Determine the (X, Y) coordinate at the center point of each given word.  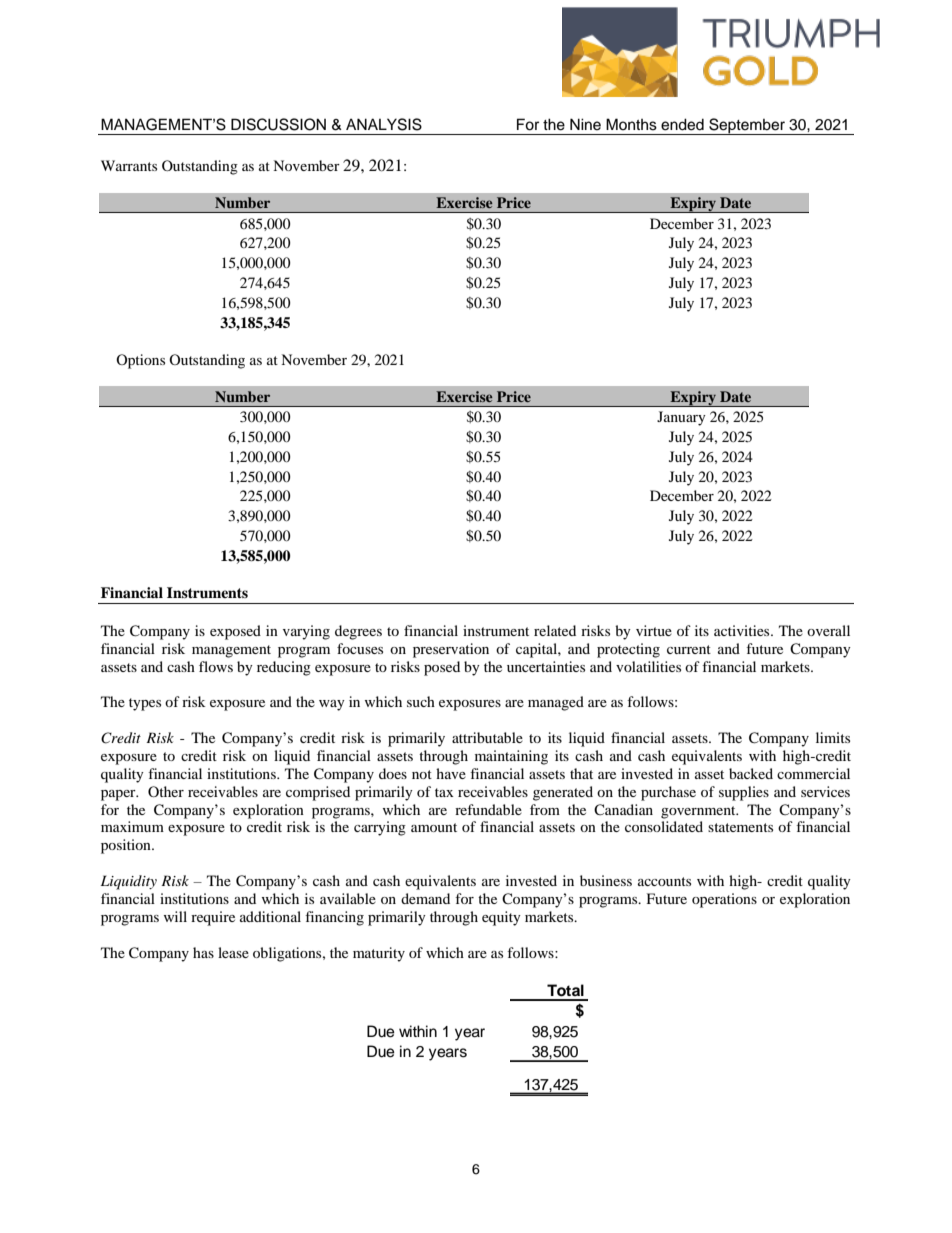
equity (501, 918)
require (213, 918)
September (747, 126)
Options (140, 361)
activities (743, 630)
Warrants (129, 165)
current (689, 649)
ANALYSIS (384, 124)
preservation (451, 650)
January (681, 418)
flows (216, 666)
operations (724, 900)
